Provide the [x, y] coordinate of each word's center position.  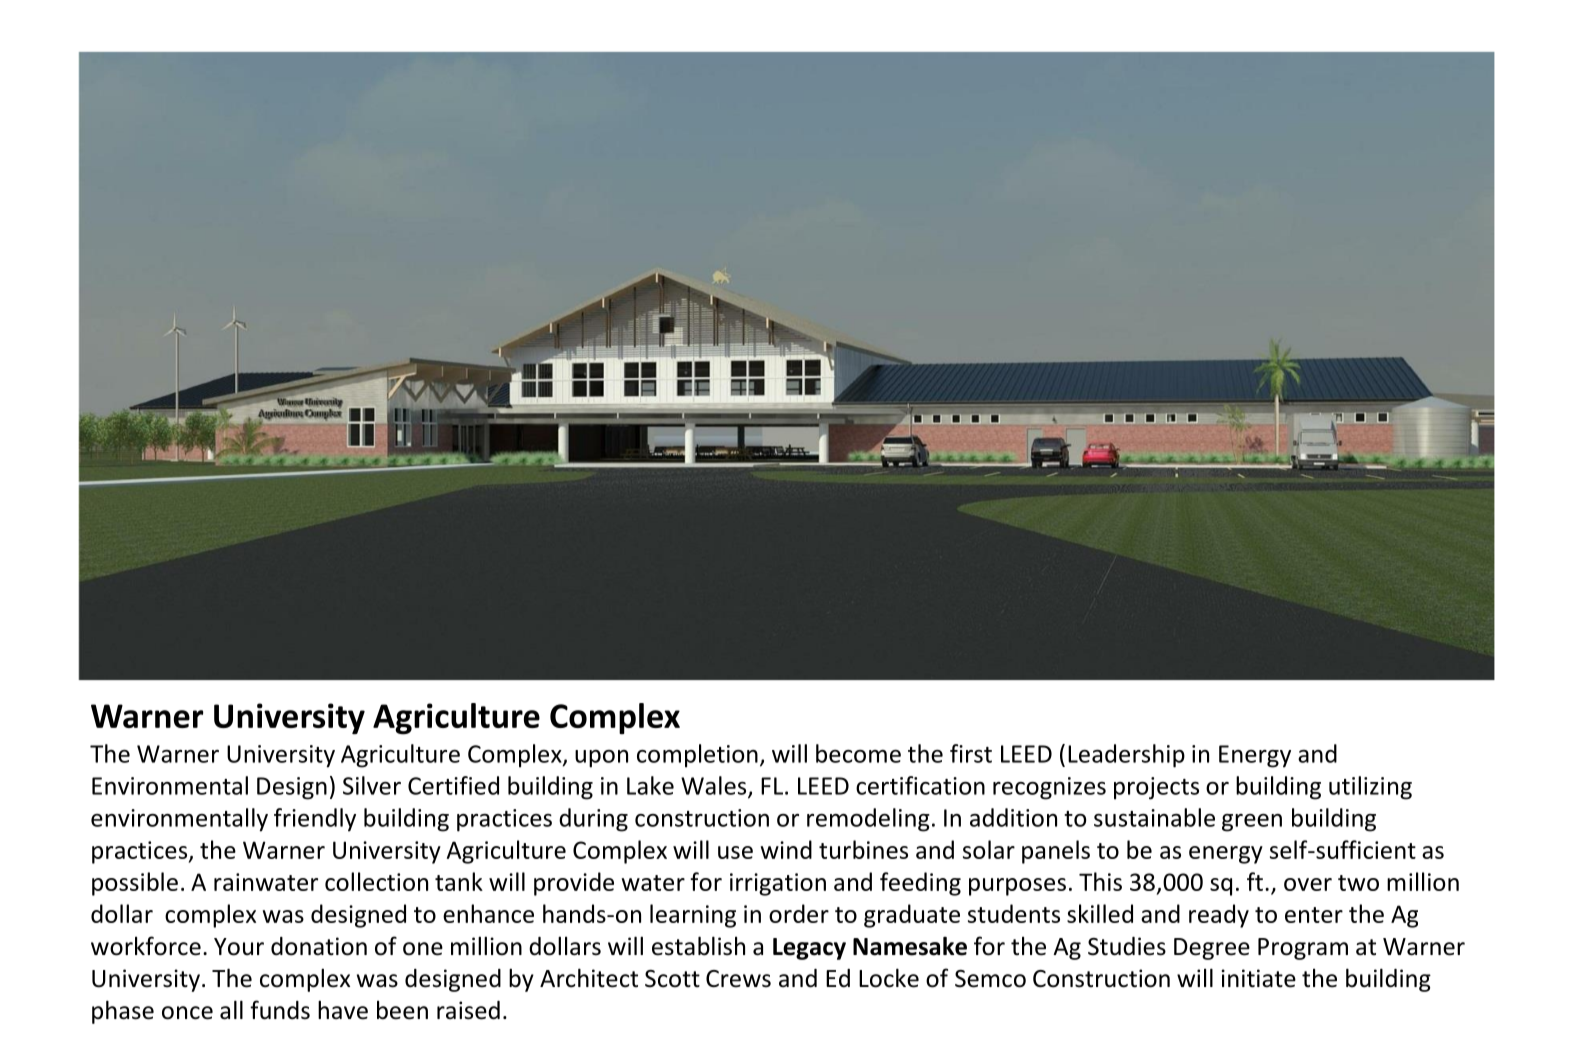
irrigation [778, 884]
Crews [738, 979]
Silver [372, 785]
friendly [315, 820]
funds [280, 1010]
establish [698, 946]
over [1308, 884]
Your [239, 947]
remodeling [868, 820]
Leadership [1126, 756]
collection [376, 881]
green [1252, 823]
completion [697, 756]
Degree [1212, 949]
